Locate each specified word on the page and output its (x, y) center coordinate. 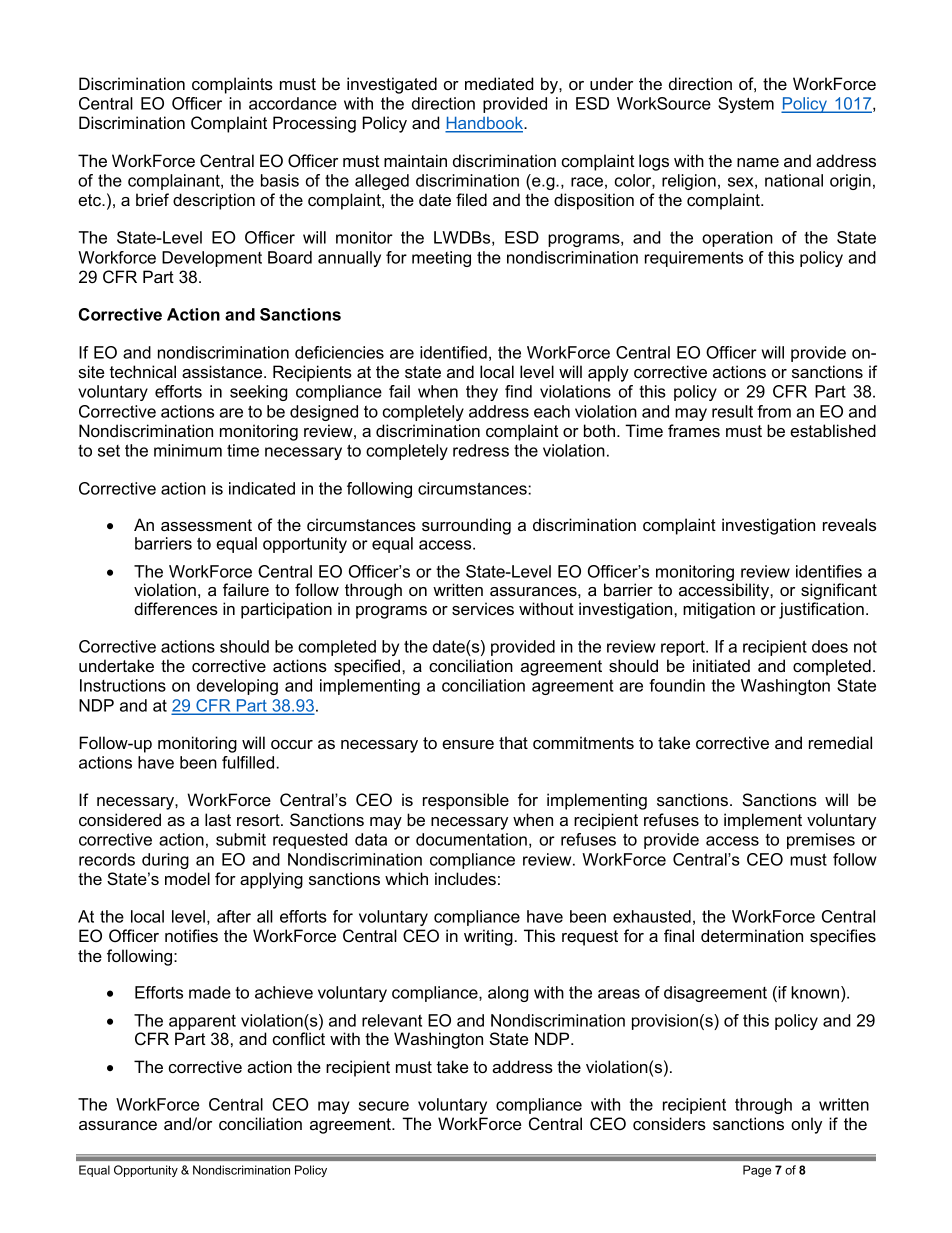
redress (481, 450)
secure (384, 1106)
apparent (202, 1023)
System (746, 105)
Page (757, 1171)
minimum (188, 450)
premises (821, 841)
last (218, 819)
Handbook (485, 124)
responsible (466, 801)
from (774, 411)
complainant (175, 182)
